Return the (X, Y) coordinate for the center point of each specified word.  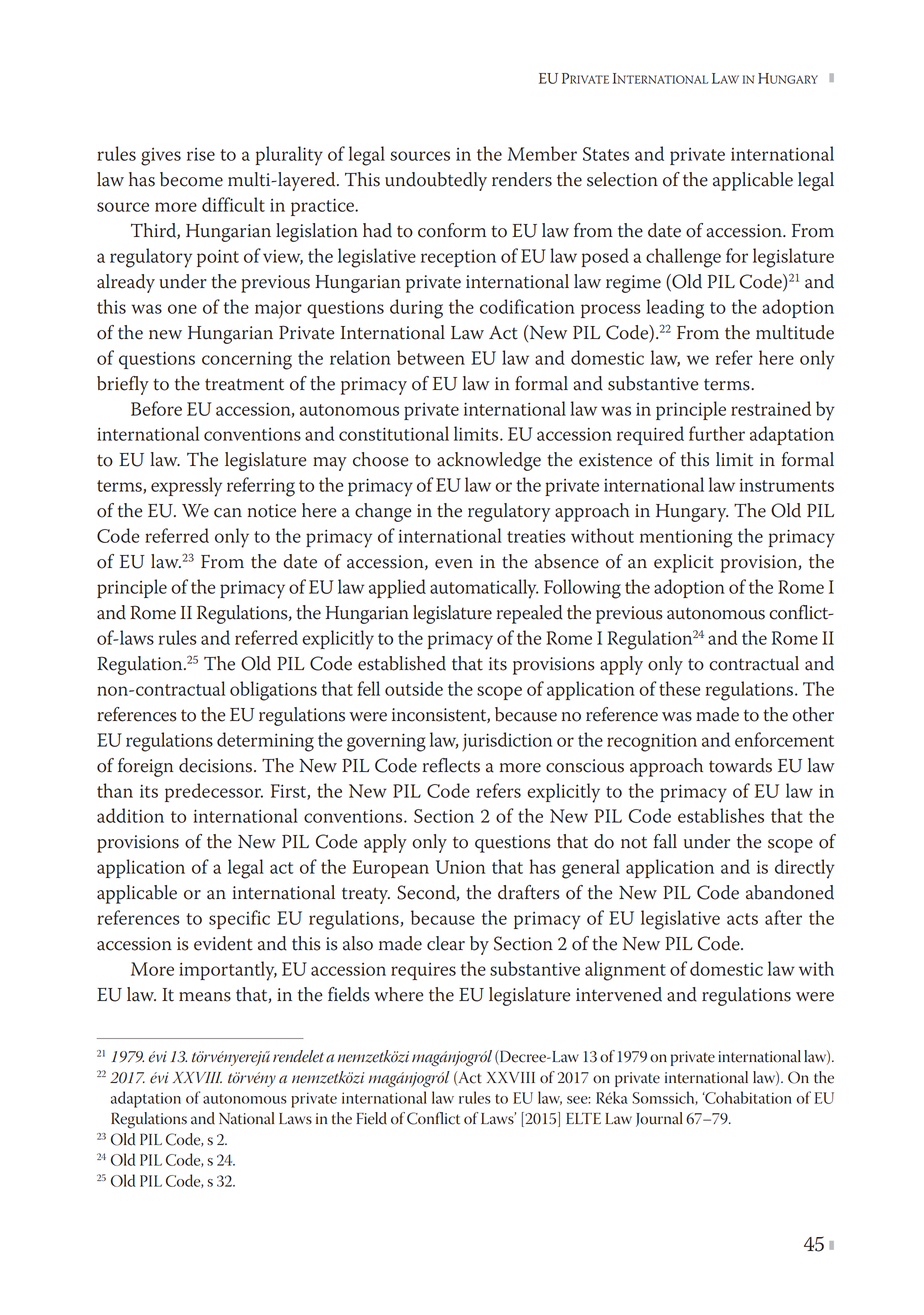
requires (423, 971)
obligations (273, 691)
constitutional (394, 433)
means (205, 997)
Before (156, 408)
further (717, 433)
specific (239, 919)
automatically (484, 589)
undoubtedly (436, 181)
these (679, 688)
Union (460, 867)
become (191, 179)
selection (622, 179)
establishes (721, 815)
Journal (659, 1119)
